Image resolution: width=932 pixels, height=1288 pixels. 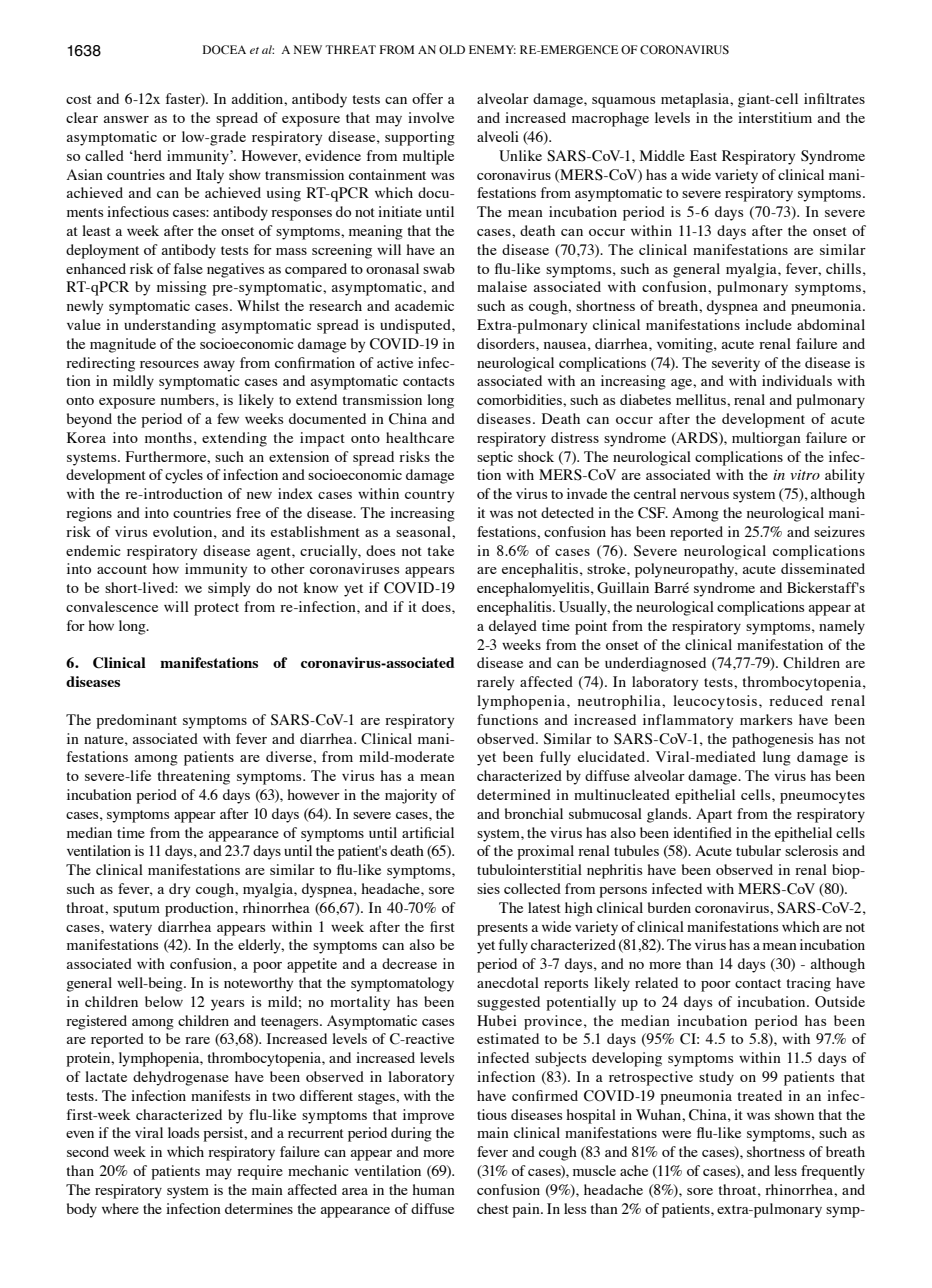 I want to click on artificial, so click(x=428, y=832).
